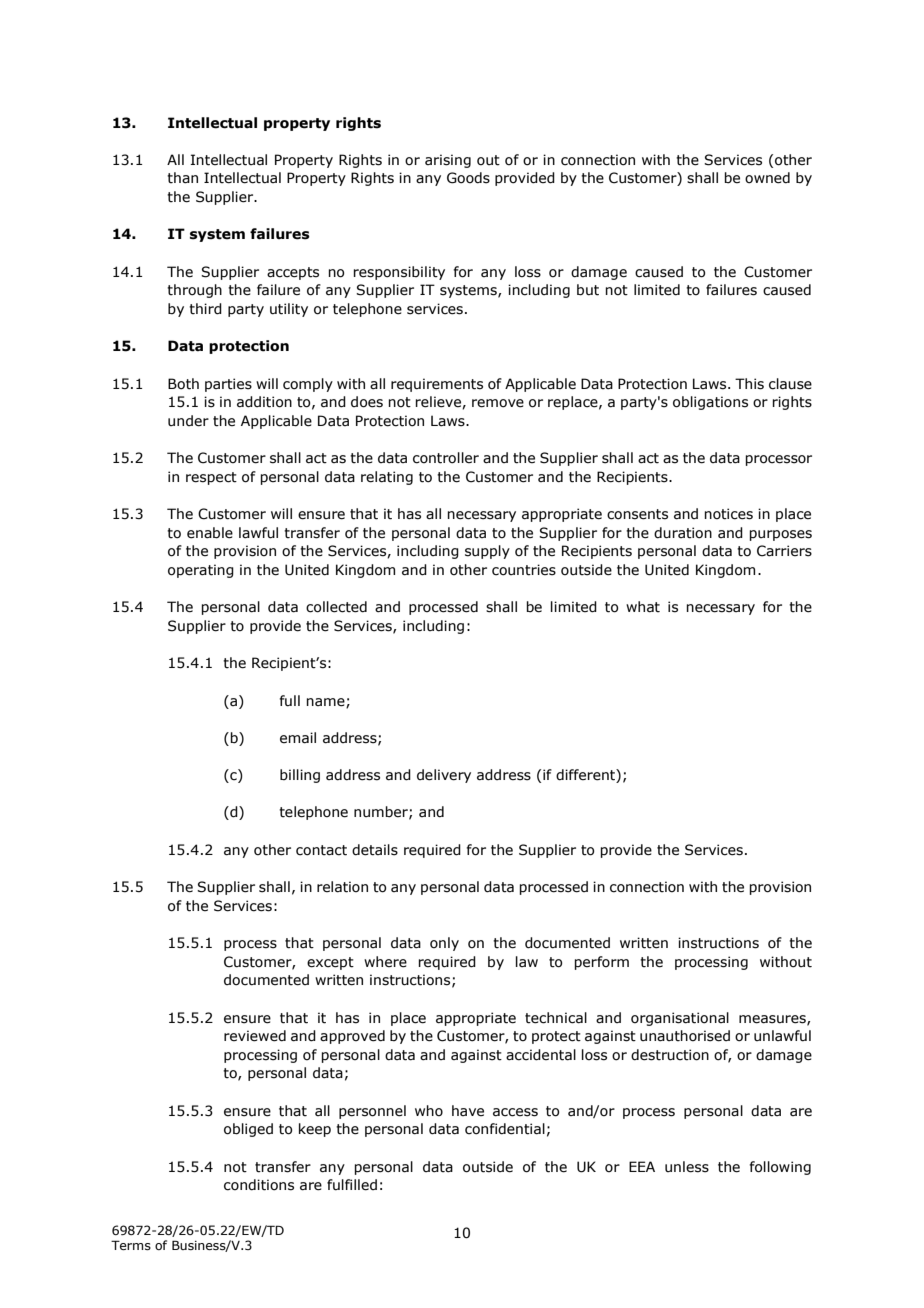 The width and height of the page is (924, 1308). Describe the element at coordinates (643, 607) in the page. I see `what` at that location.
